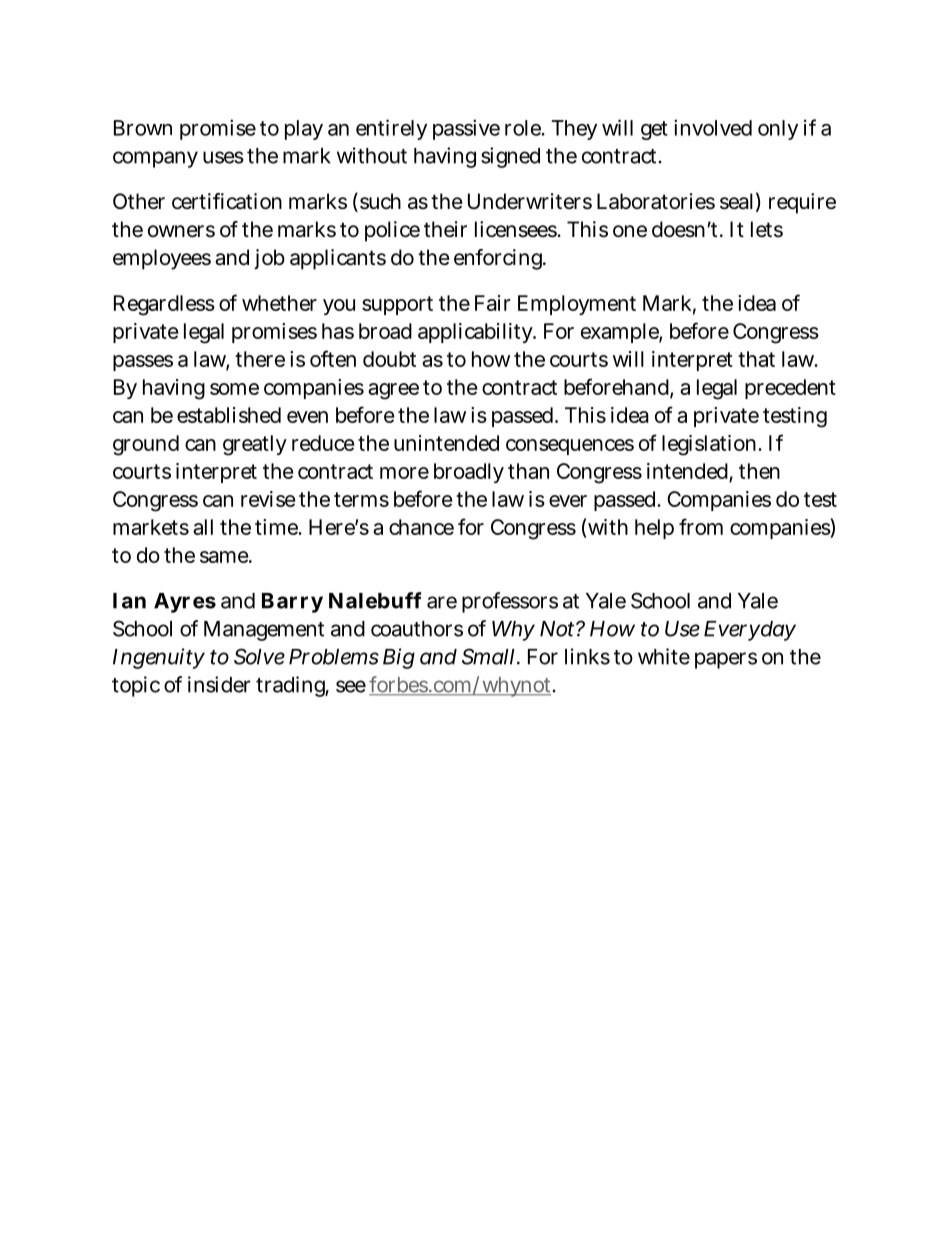 The image size is (952, 1233). What do you see at coordinates (219, 684) in the screenshot?
I see `insider` at bounding box center [219, 684].
